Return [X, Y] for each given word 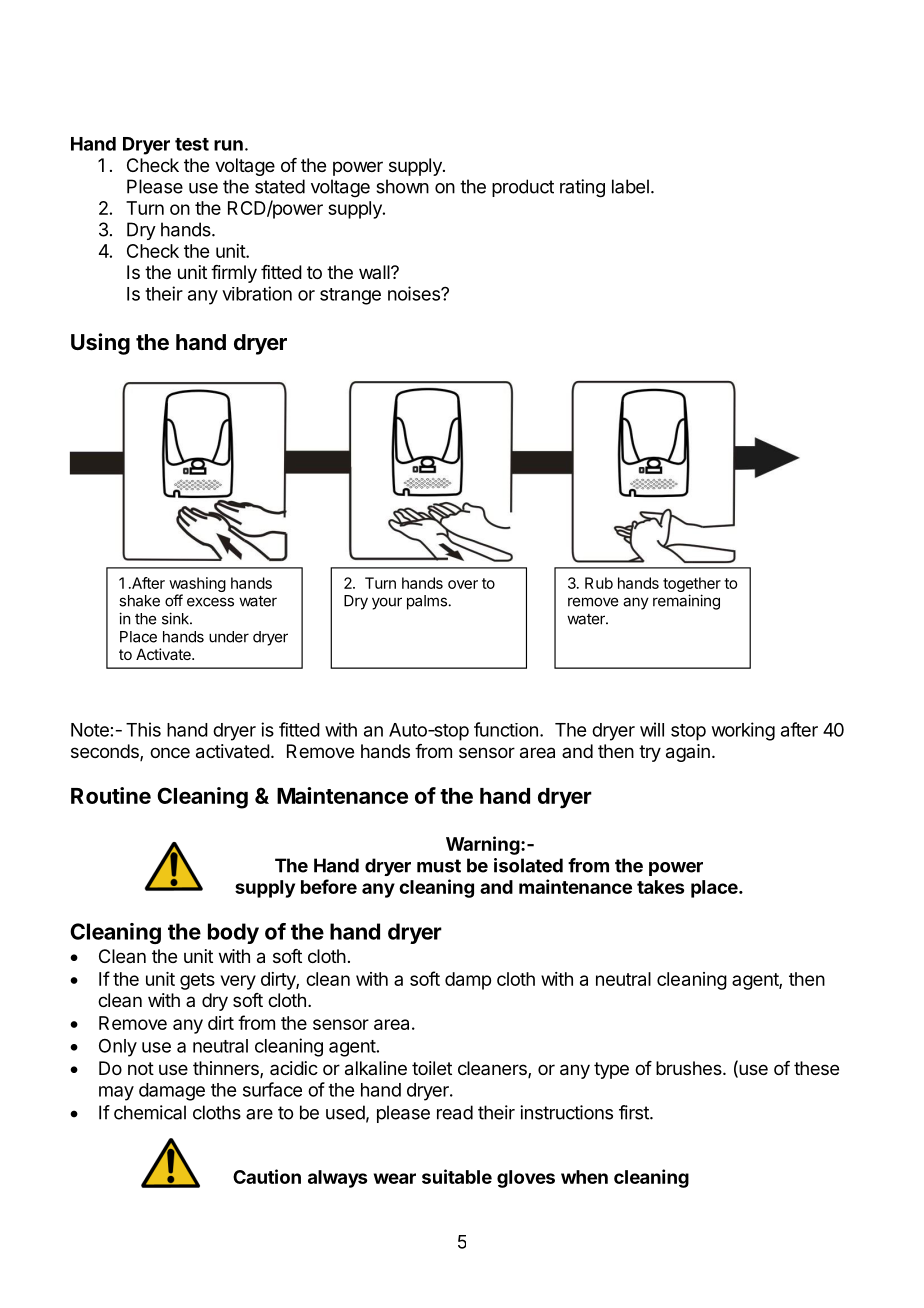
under [229, 637]
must [439, 866]
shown [402, 186]
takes [661, 887]
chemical [150, 1112]
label [630, 186]
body [233, 933]
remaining [686, 602]
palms [427, 602]
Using [100, 344]
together [692, 584]
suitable [457, 1176]
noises [415, 293]
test [192, 144]
